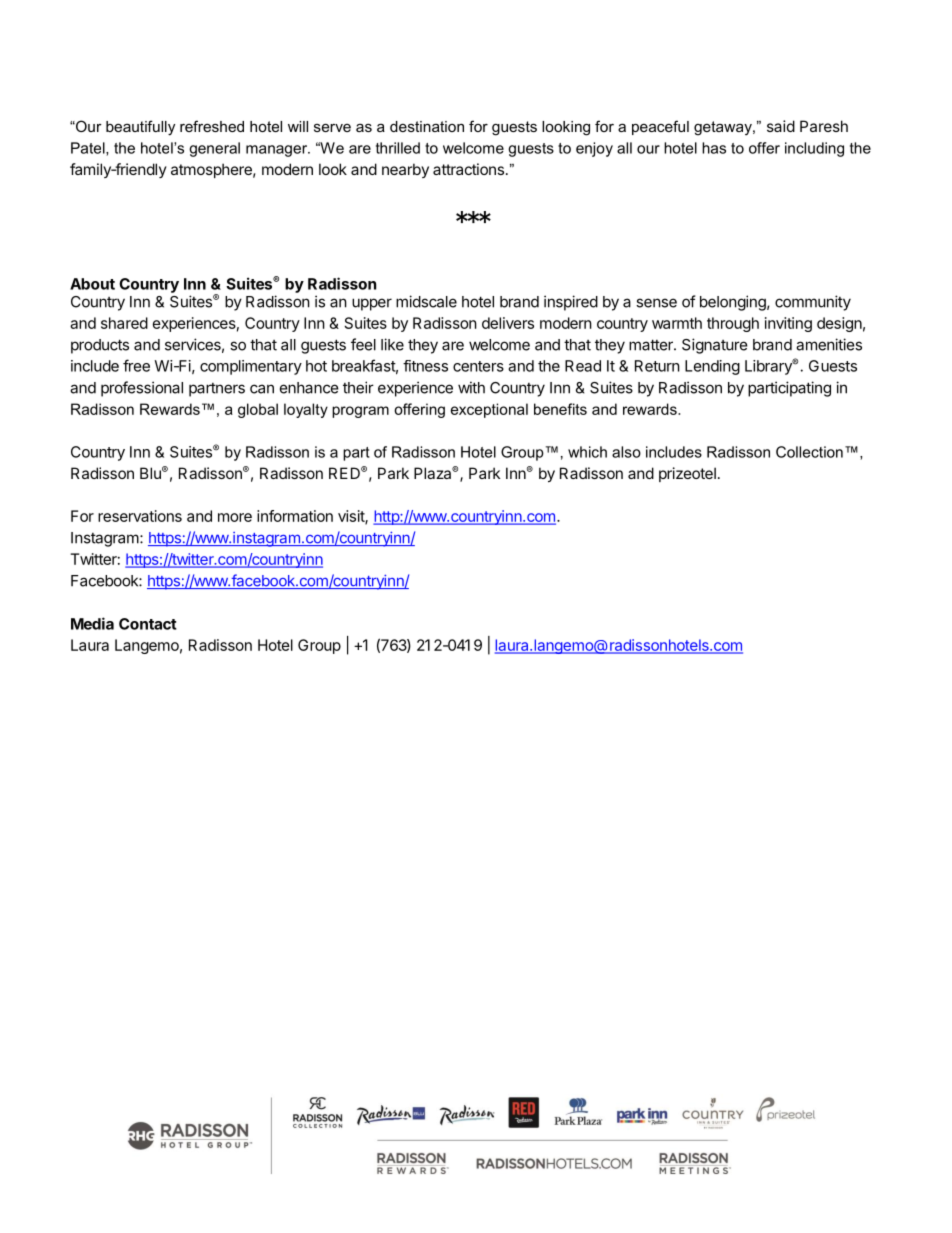 The image size is (952, 1233). Describe the element at coordinates (92, 284) in the document. I see `About` at that location.
